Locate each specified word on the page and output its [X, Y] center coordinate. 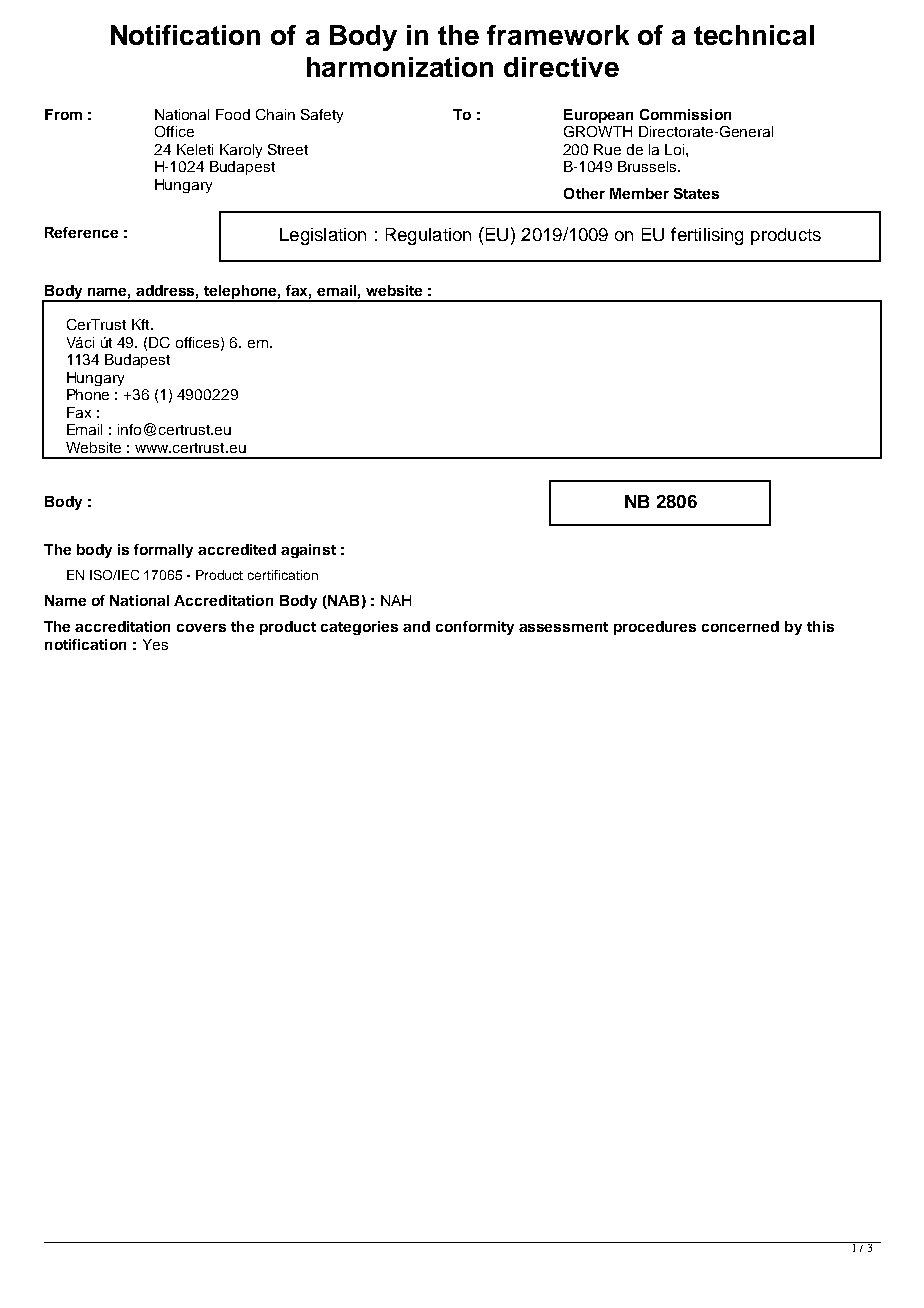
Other [584, 193]
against [308, 551]
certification [283, 575]
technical [754, 35]
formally [163, 551]
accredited [237, 549]
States [696, 193]
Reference [81, 232]
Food [233, 114]
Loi [676, 149]
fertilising [707, 236]
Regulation [428, 236]
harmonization [400, 67]
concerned [740, 626]
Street [288, 149]
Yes [155, 644]
